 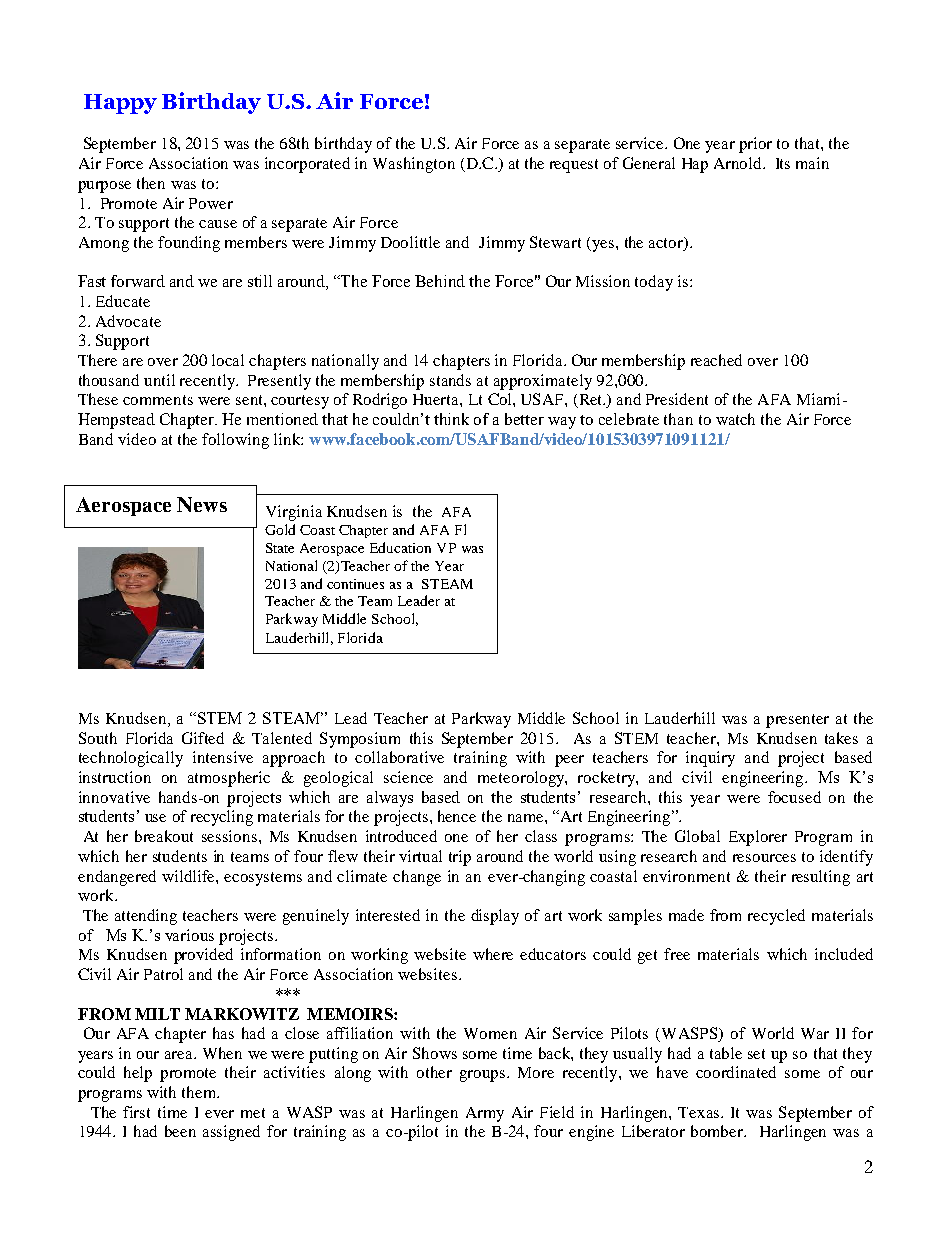 What do you see at coordinates (485, 1114) in the screenshot?
I see `Army` at bounding box center [485, 1114].
